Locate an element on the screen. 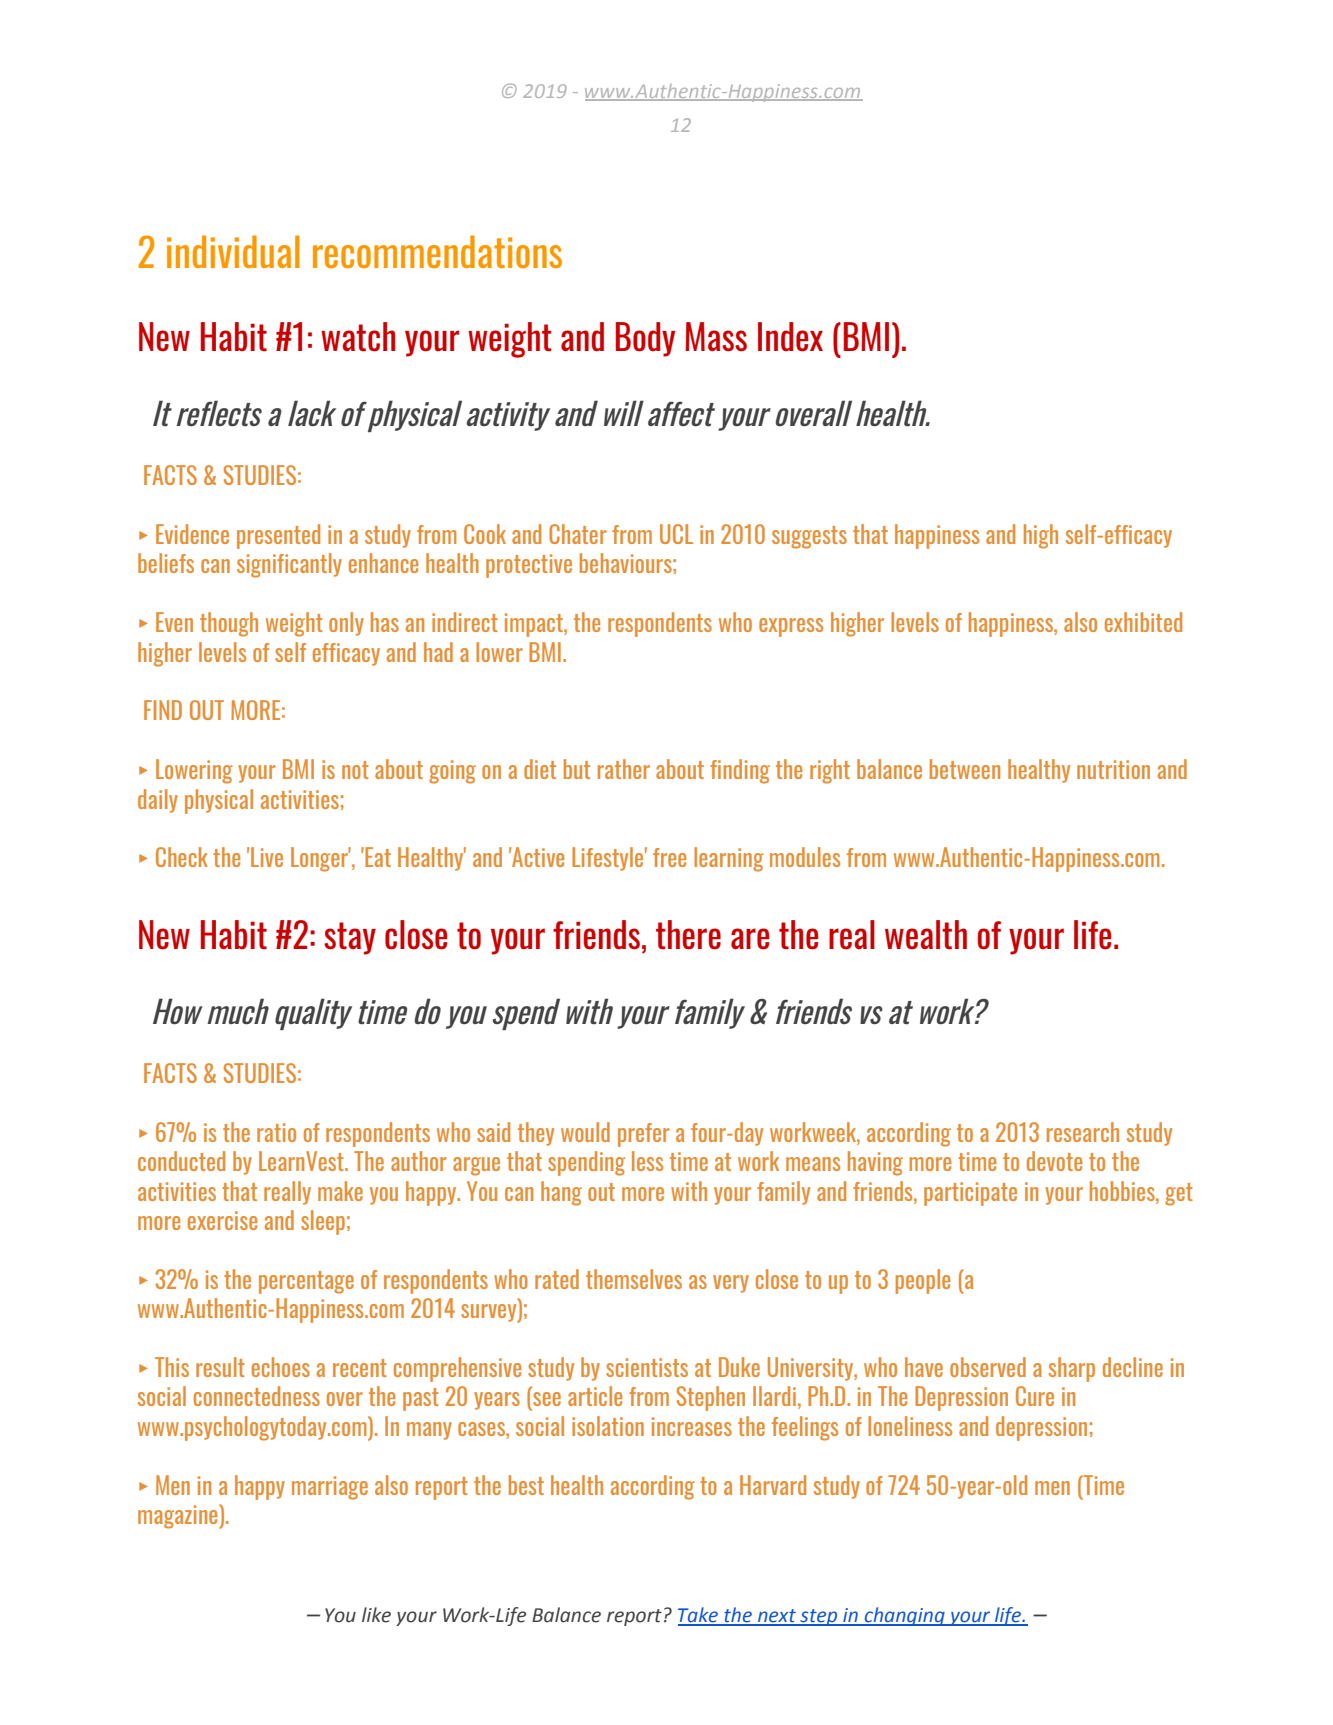 The width and height of the screenshot is (1333, 1725). like is located at coordinates (376, 1615).
